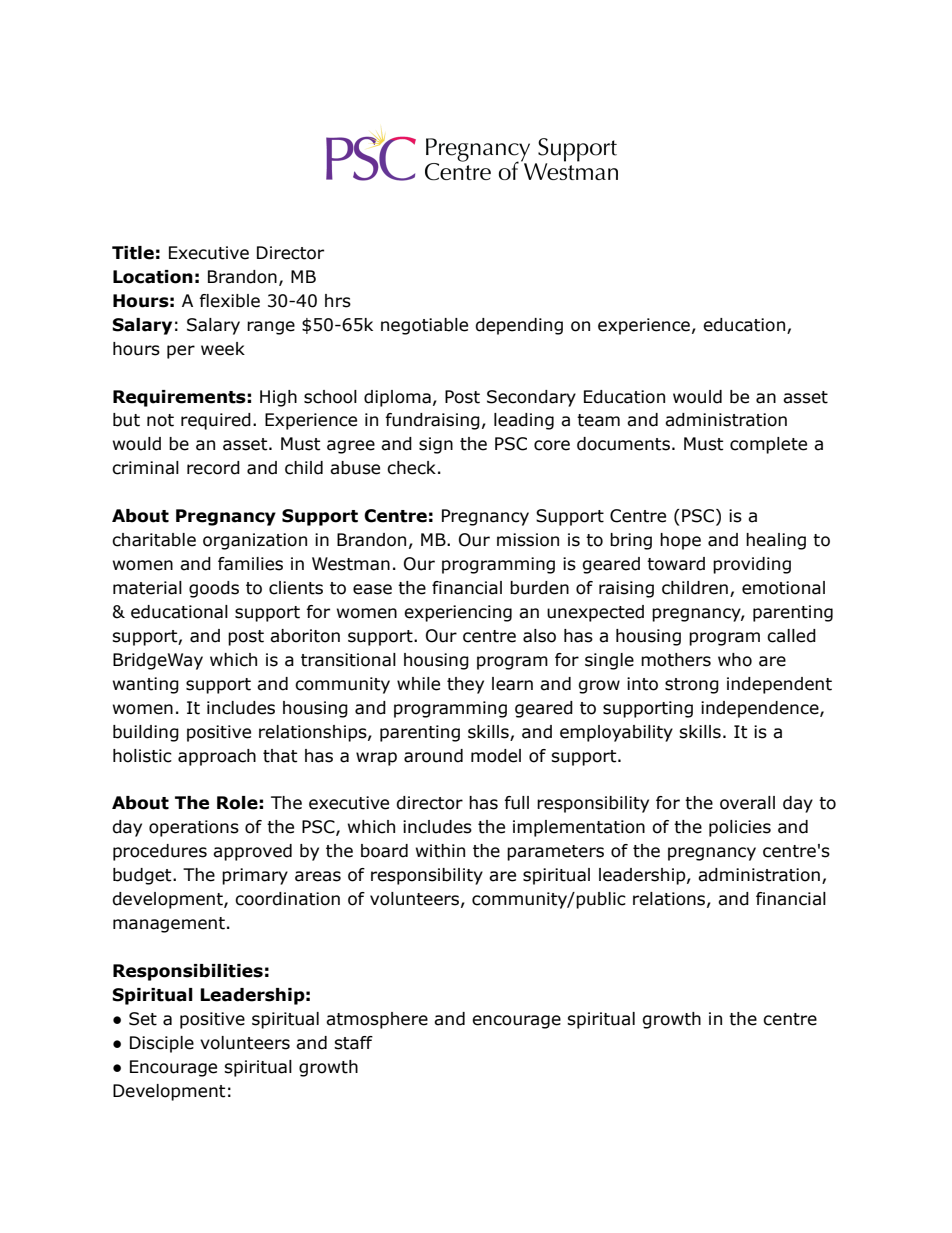  I want to click on who, so click(735, 660).
